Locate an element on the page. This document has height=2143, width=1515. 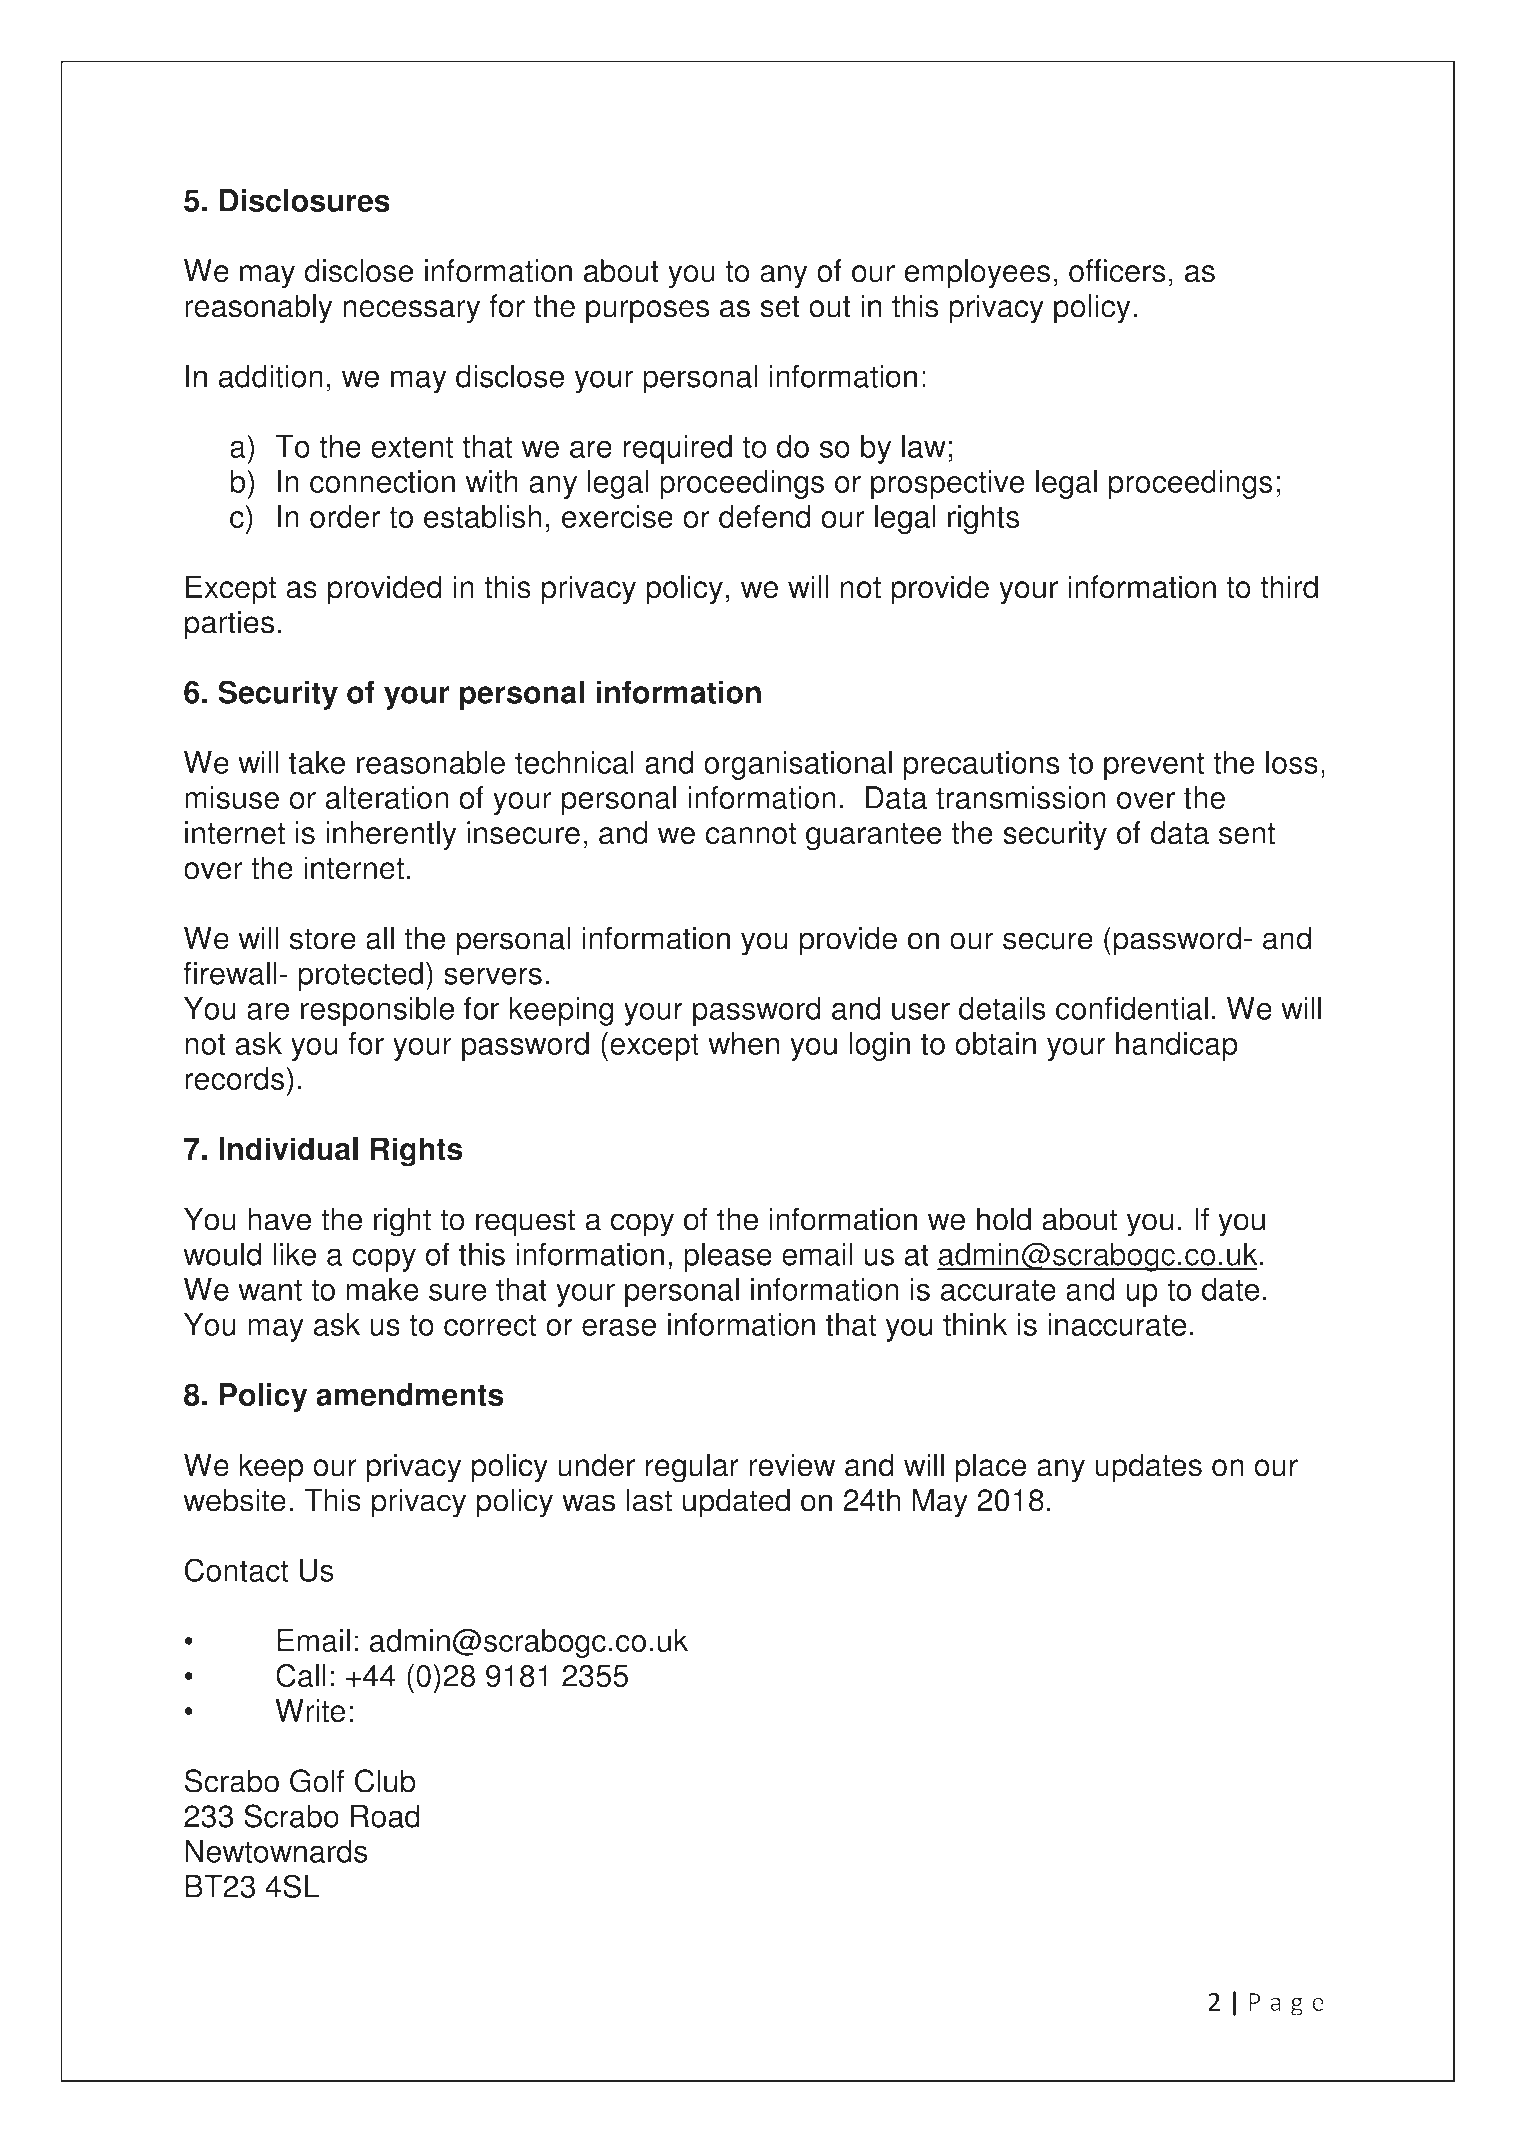
necessary is located at coordinates (411, 312).
